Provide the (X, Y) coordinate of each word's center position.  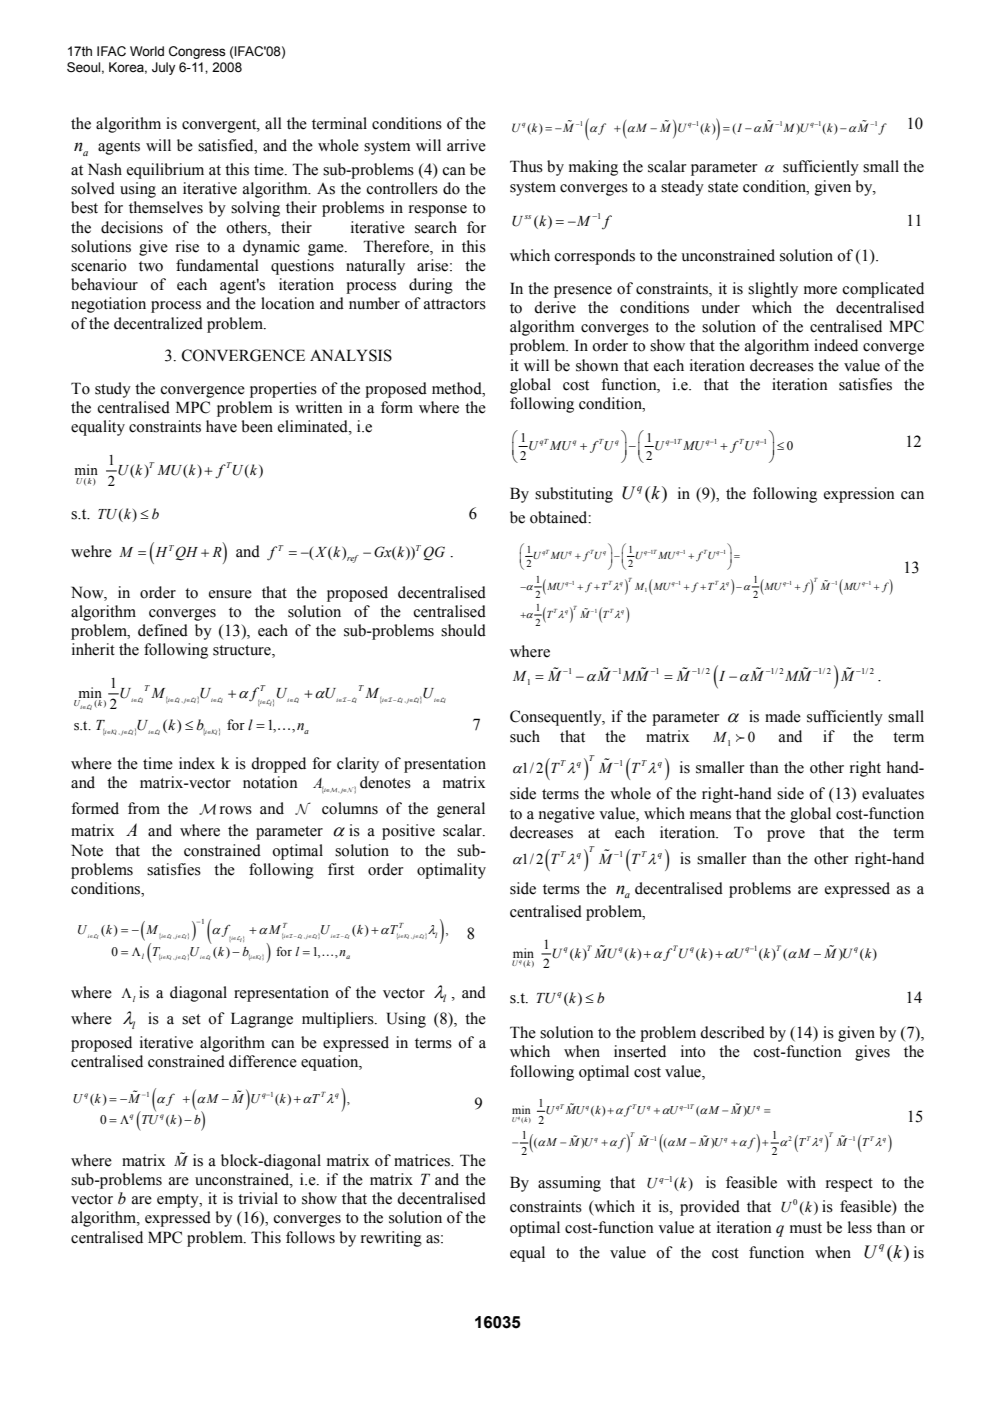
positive (408, 832)
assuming (569, 1184)
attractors (455, 304)
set (191, 1019)
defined (163, 630)
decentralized (158, 323)
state (723, 187)
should (463, 630)
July (163, 68)
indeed (836, 345)
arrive (466, 145)
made (783, 716)
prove (786, 836)
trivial (258, 1198)
